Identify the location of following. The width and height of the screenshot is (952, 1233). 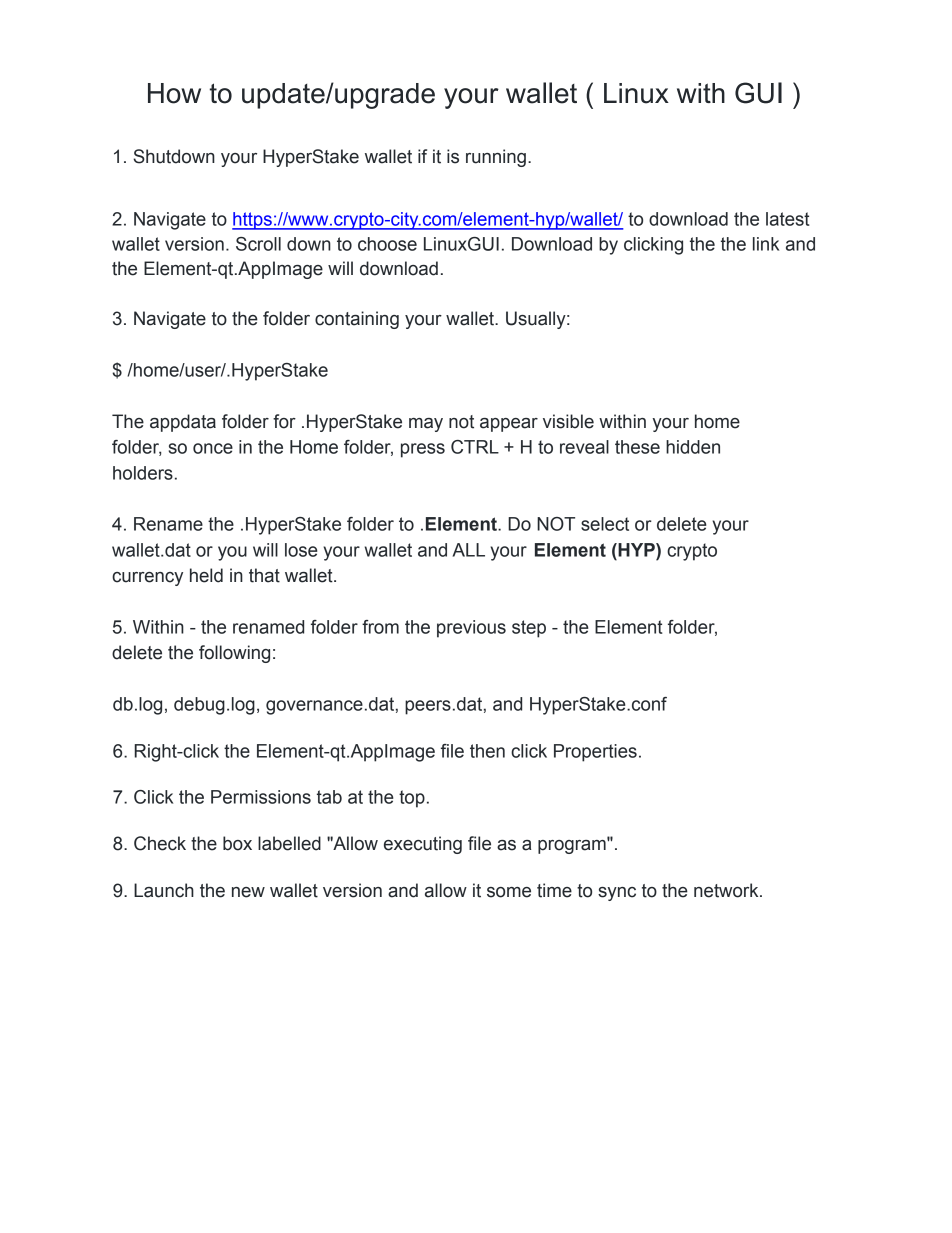
(234, 654).
